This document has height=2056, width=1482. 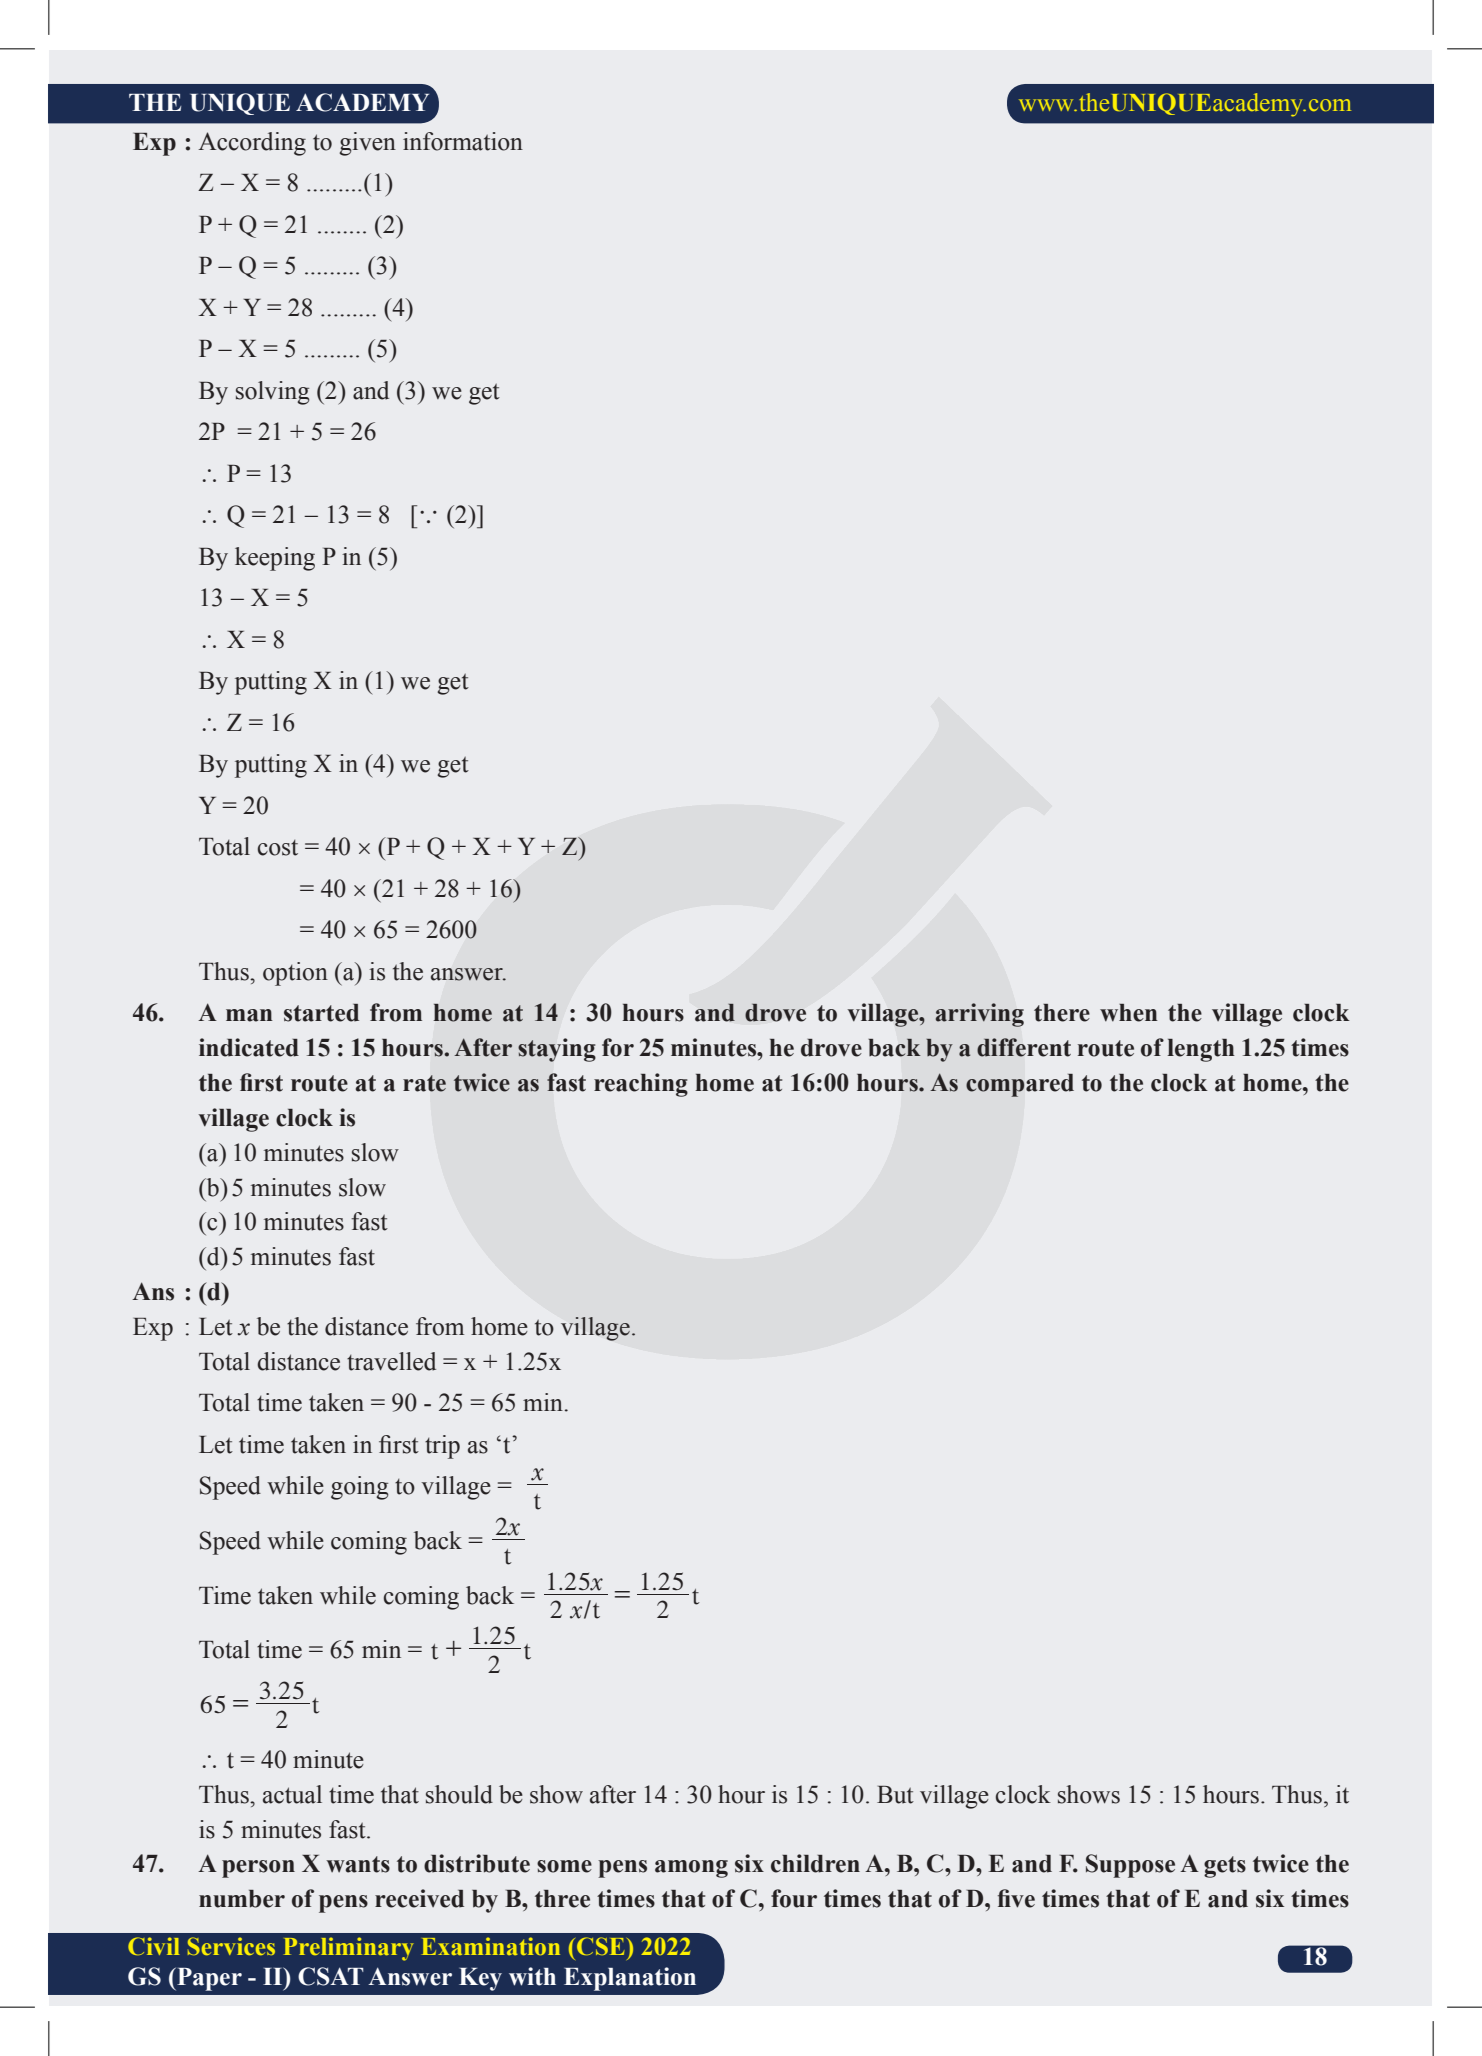 I want to click on among, so click(x=691, y=1869).
